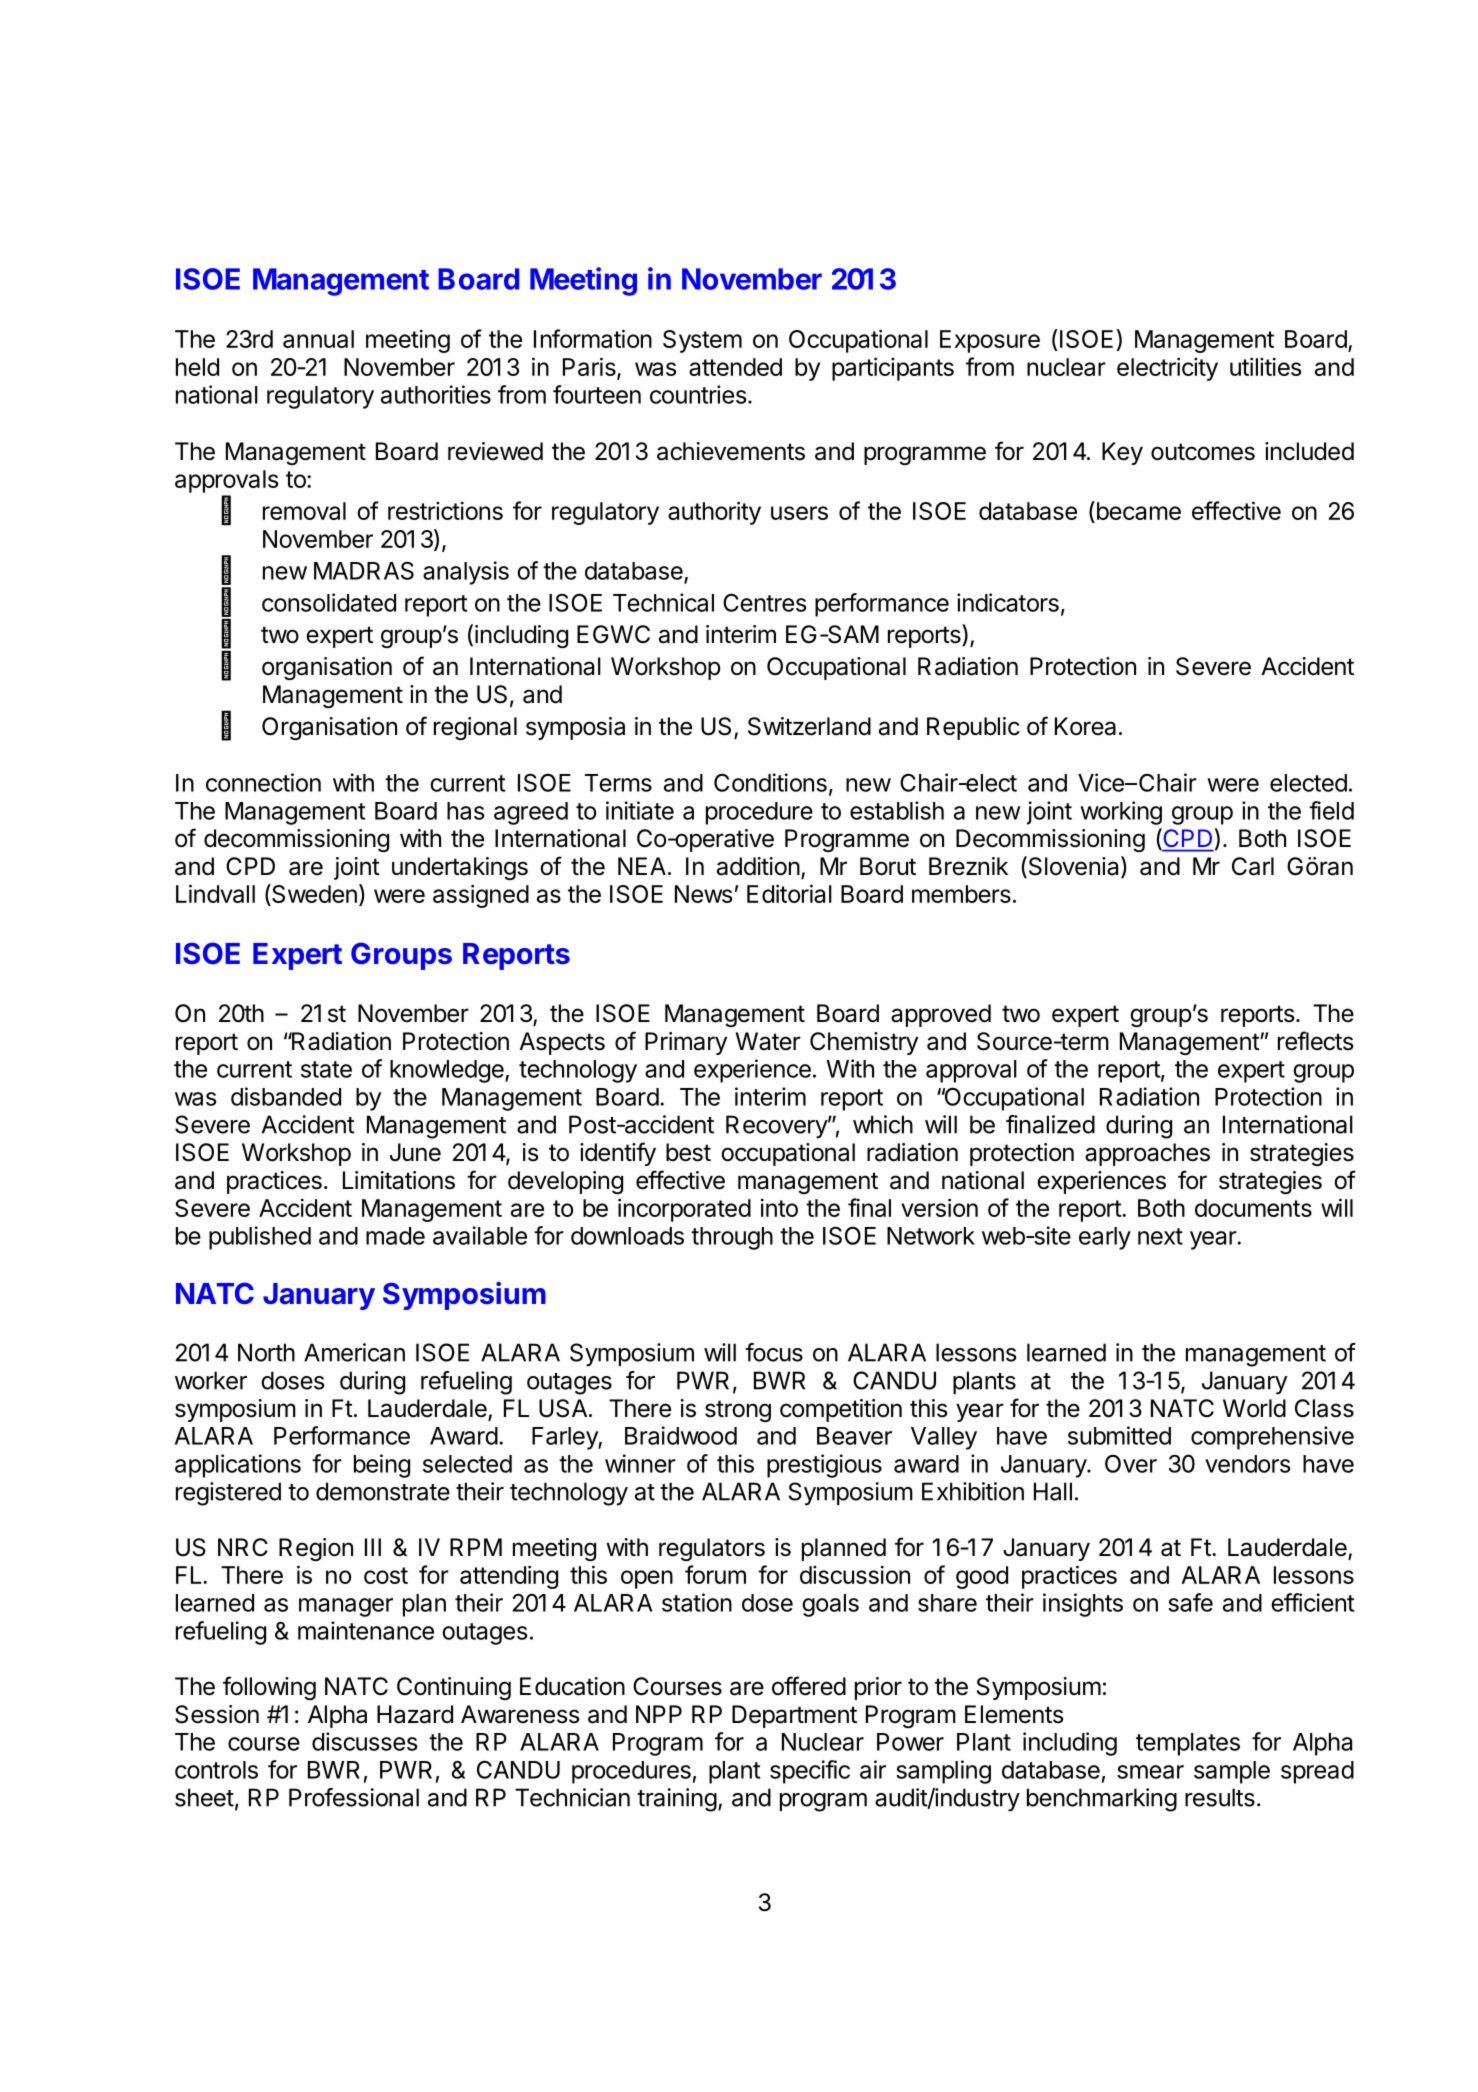 Image resolution: width=1478 pixels, height=2092 pixels. What do you see at coordinates (326, 1069) in the screenshot?
I see `state` at bounding box center [326, 1069].
